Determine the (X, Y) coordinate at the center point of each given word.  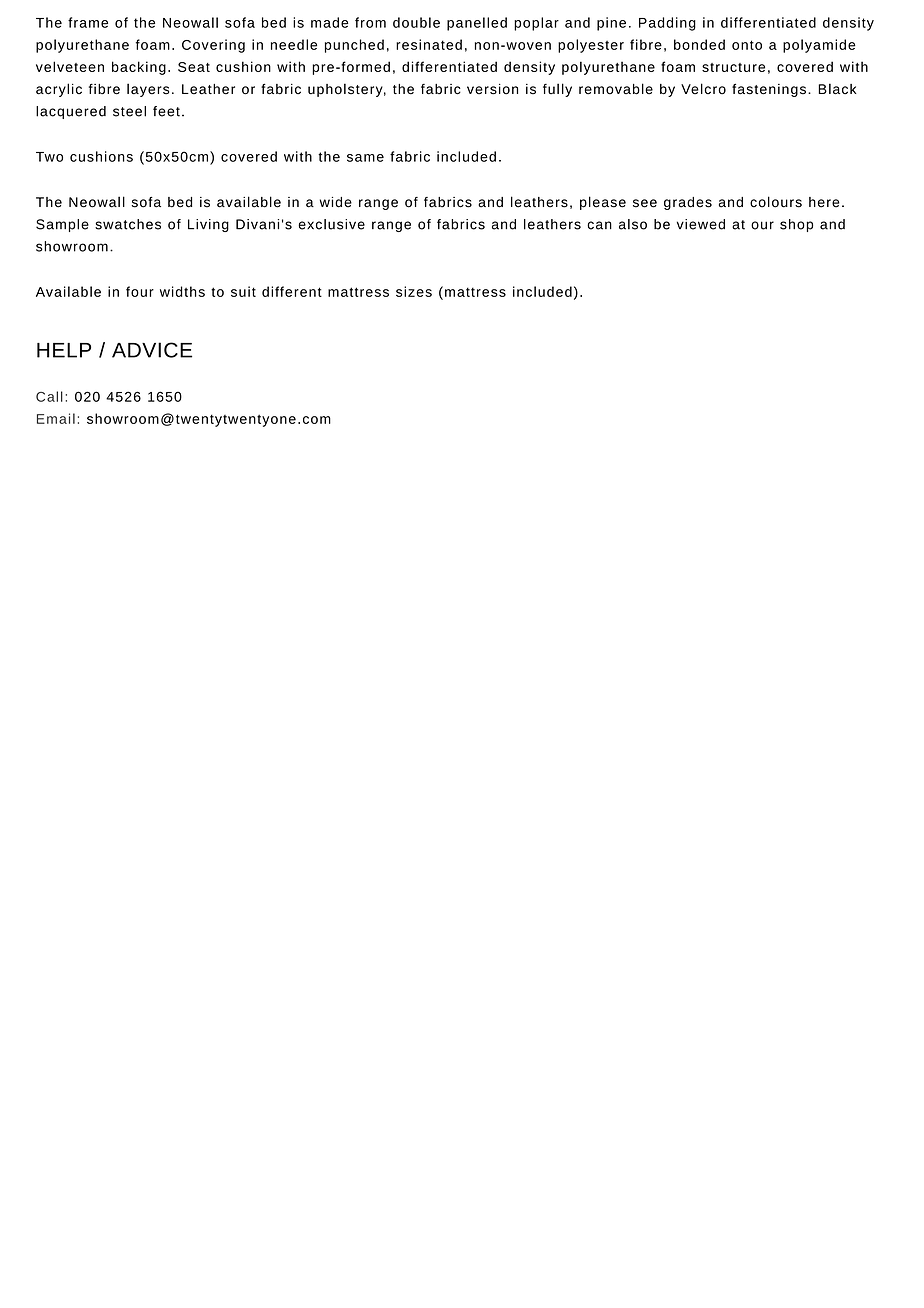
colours (776, 202)
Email (56, 418)
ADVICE (152, 350)
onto (747, 45)
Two (49, 157)
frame (88, 22)
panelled (477, 24)
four (140, 291)
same (365, 158)
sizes (414, 291)
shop (796, 225)
